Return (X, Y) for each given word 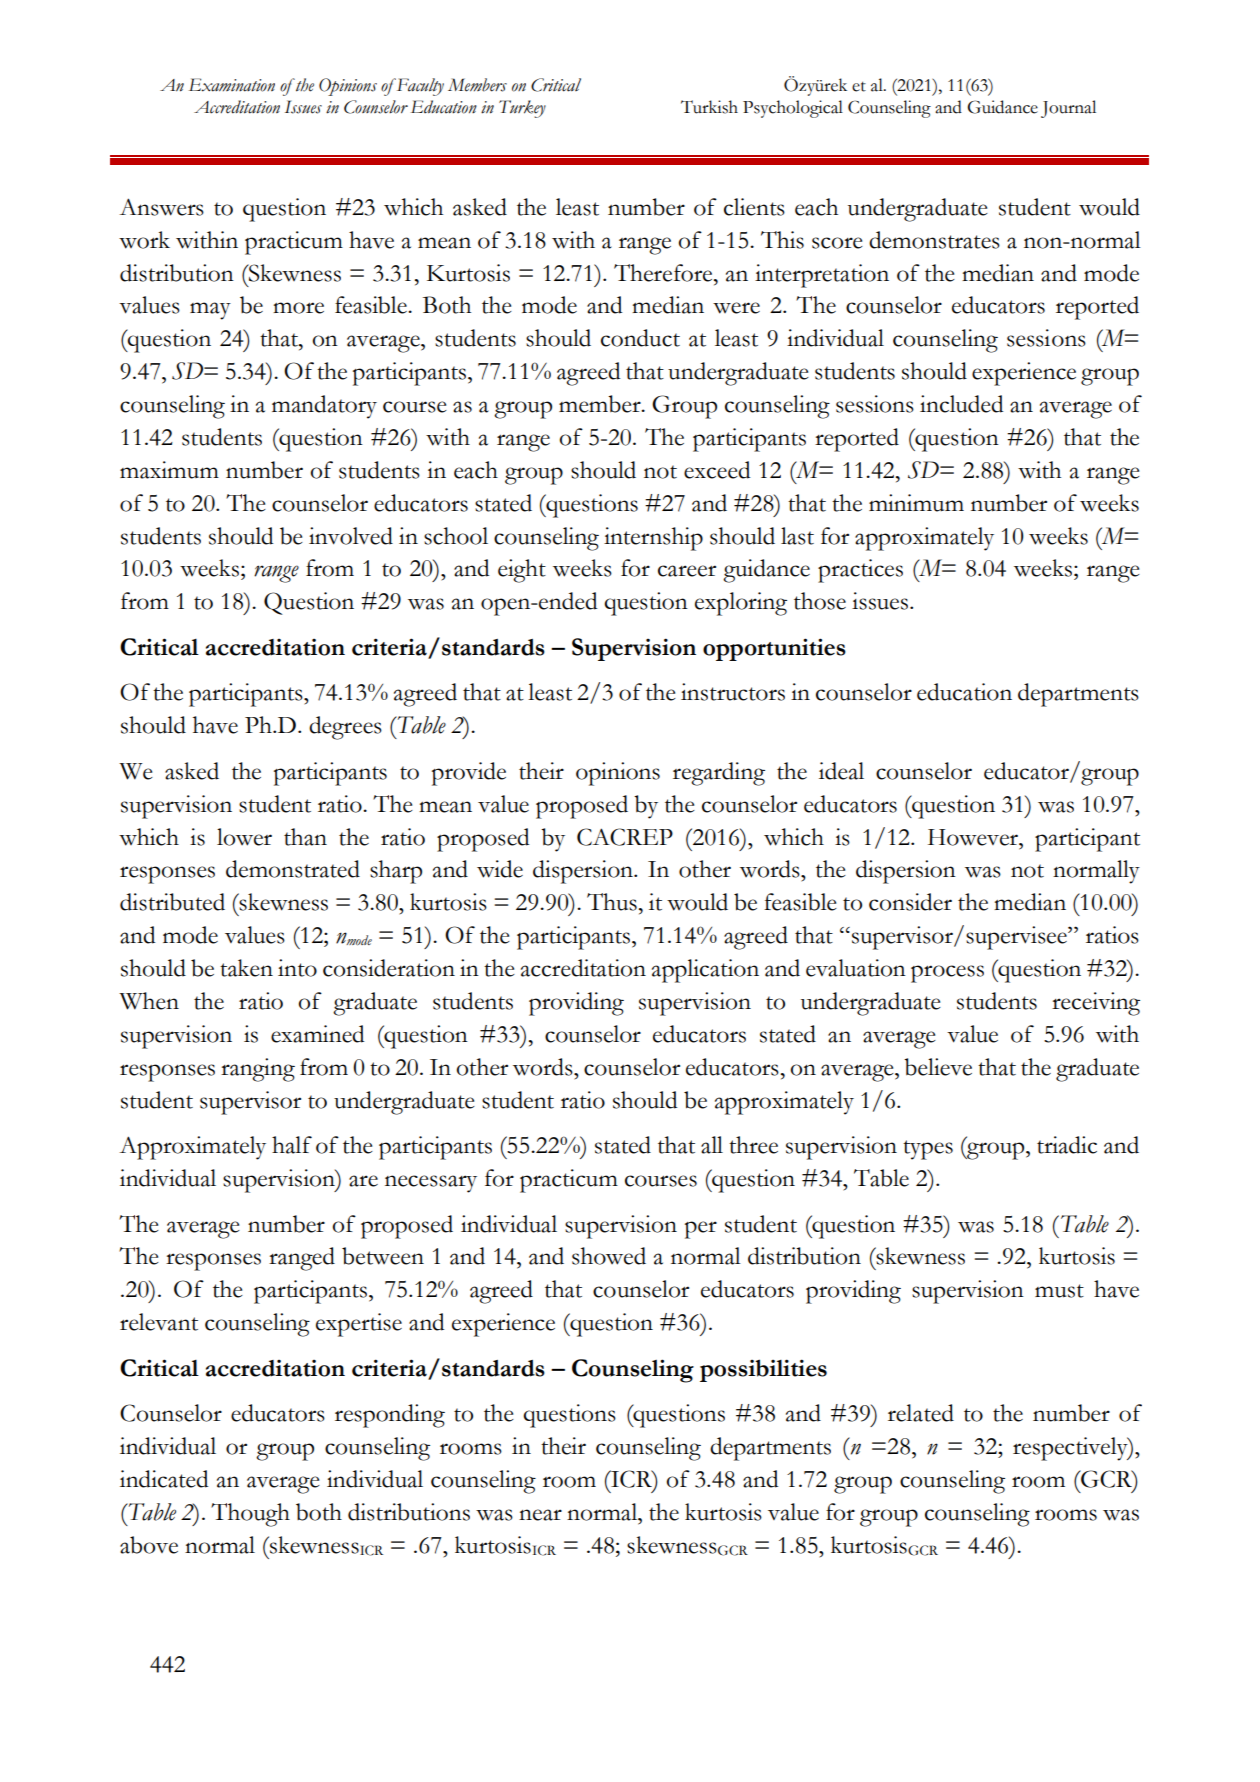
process (947, 974)
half (292, 1145)
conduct (640, 338)
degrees (345, 728)
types (928, 1150)
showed (609, 1256)
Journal (1068, 109)
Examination (232, 85)
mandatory (324, 407)
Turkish (709, 107)
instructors (733, 692)
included (961, 404)
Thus (612, 902)
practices (860, 571)
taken (246, 968)
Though (250, 1515)
